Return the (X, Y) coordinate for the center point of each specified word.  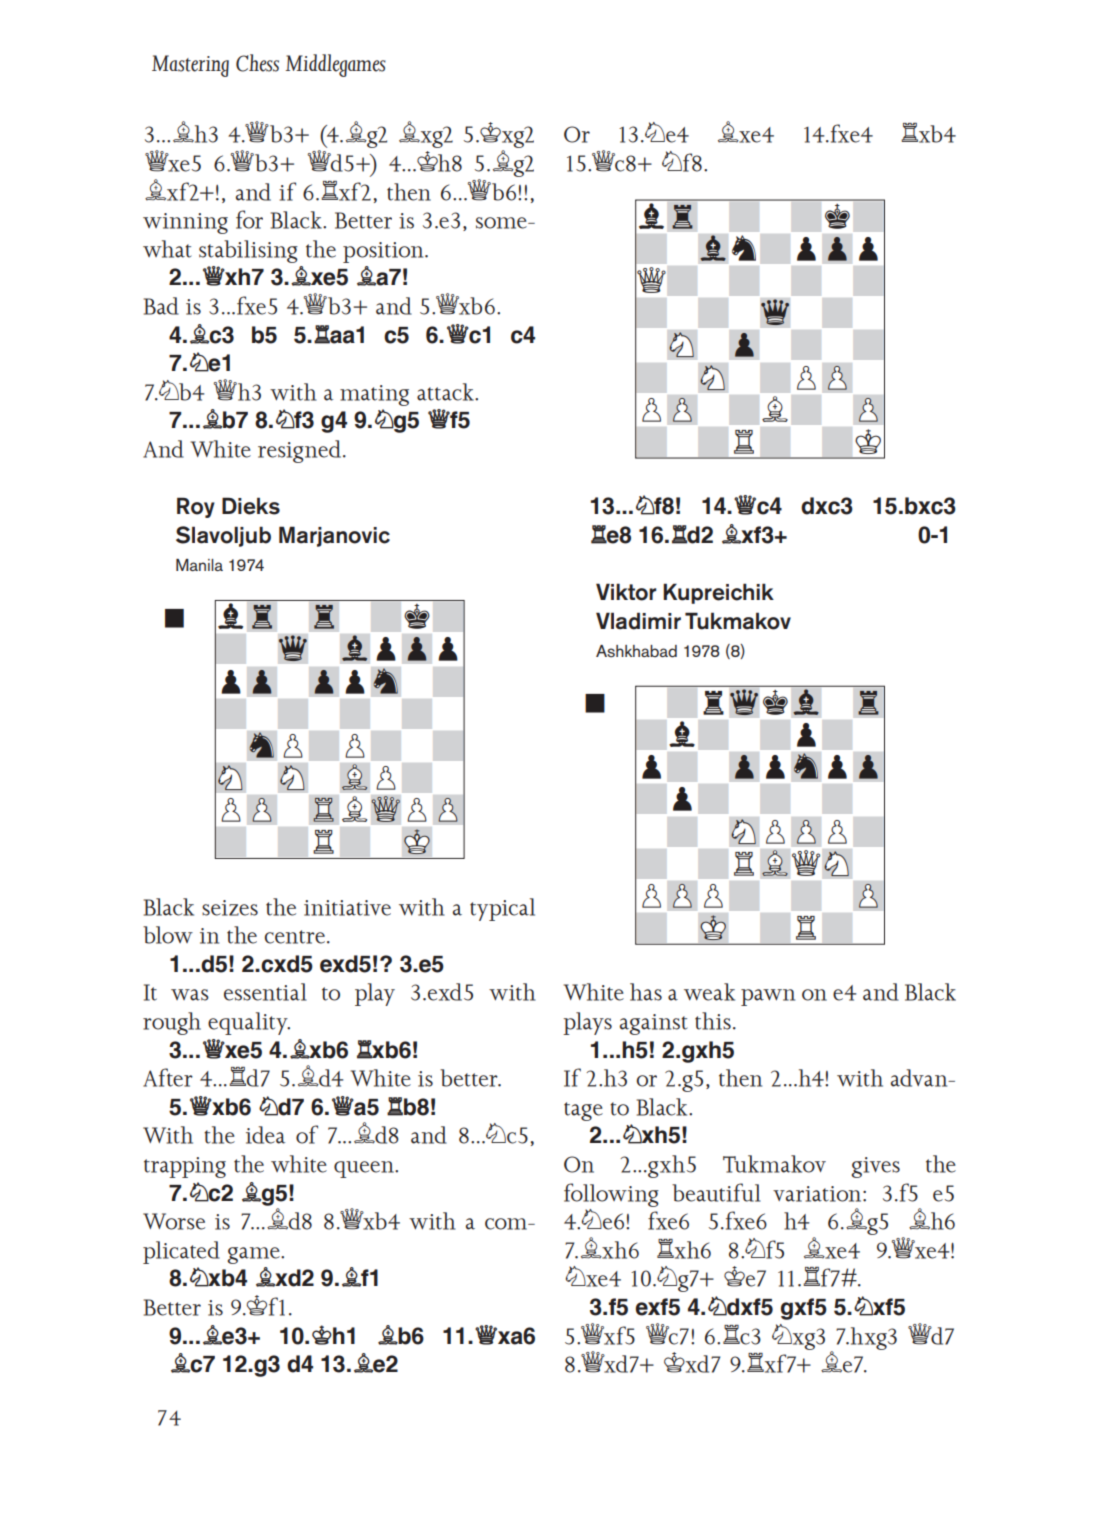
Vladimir (638, 621)
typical (502, 909)
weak (709, 992)
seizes (230, 908)
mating (374, 395)
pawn (768, 997)
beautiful (716, 1192)
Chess (257, 63)
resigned (301, 451)
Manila (199, 565)
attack (446, 392)
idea (265, 1135)
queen (365, 1169)
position (384, 252)
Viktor (626, 592)
